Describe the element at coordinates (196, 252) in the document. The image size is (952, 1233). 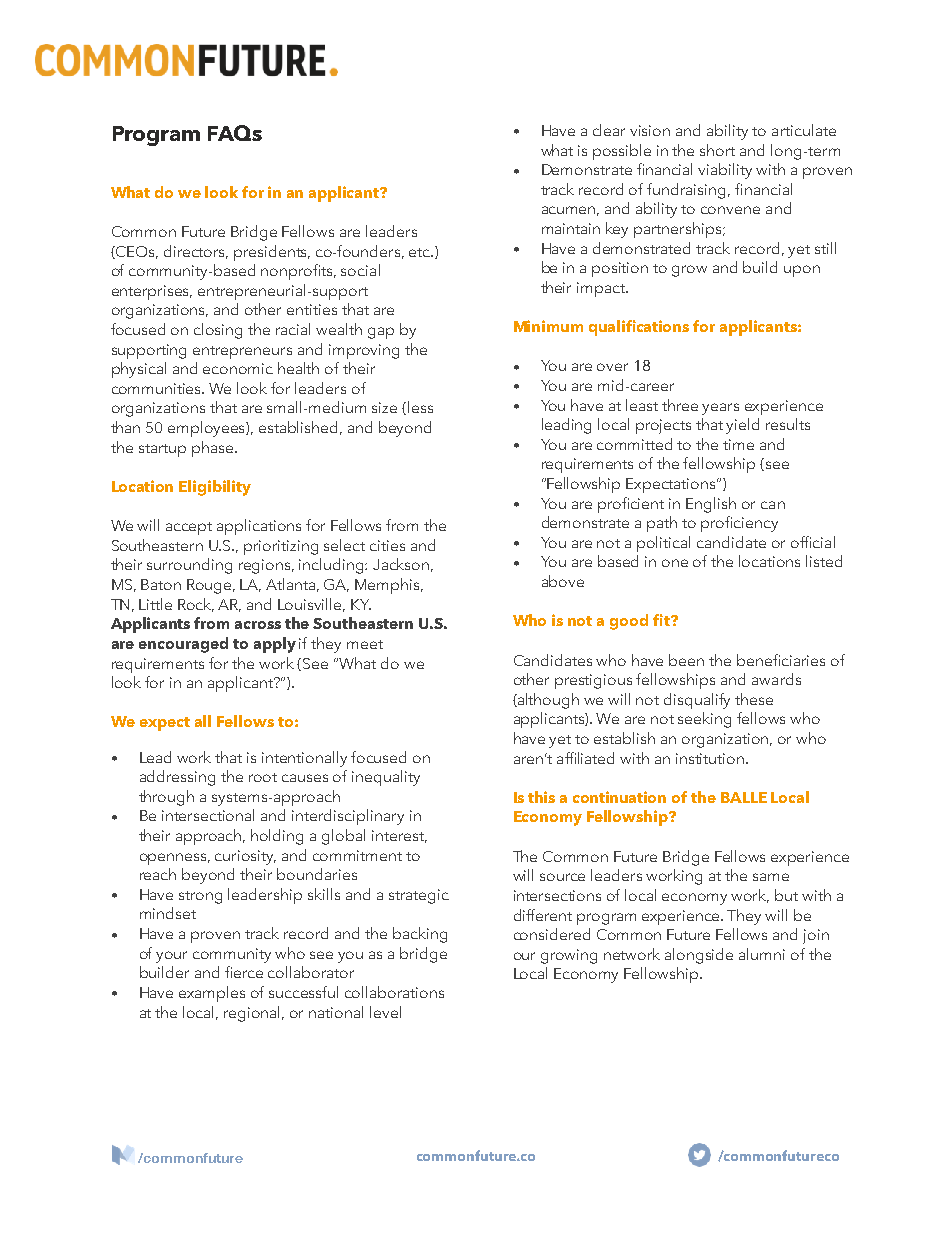
I see `directors` at that location.
